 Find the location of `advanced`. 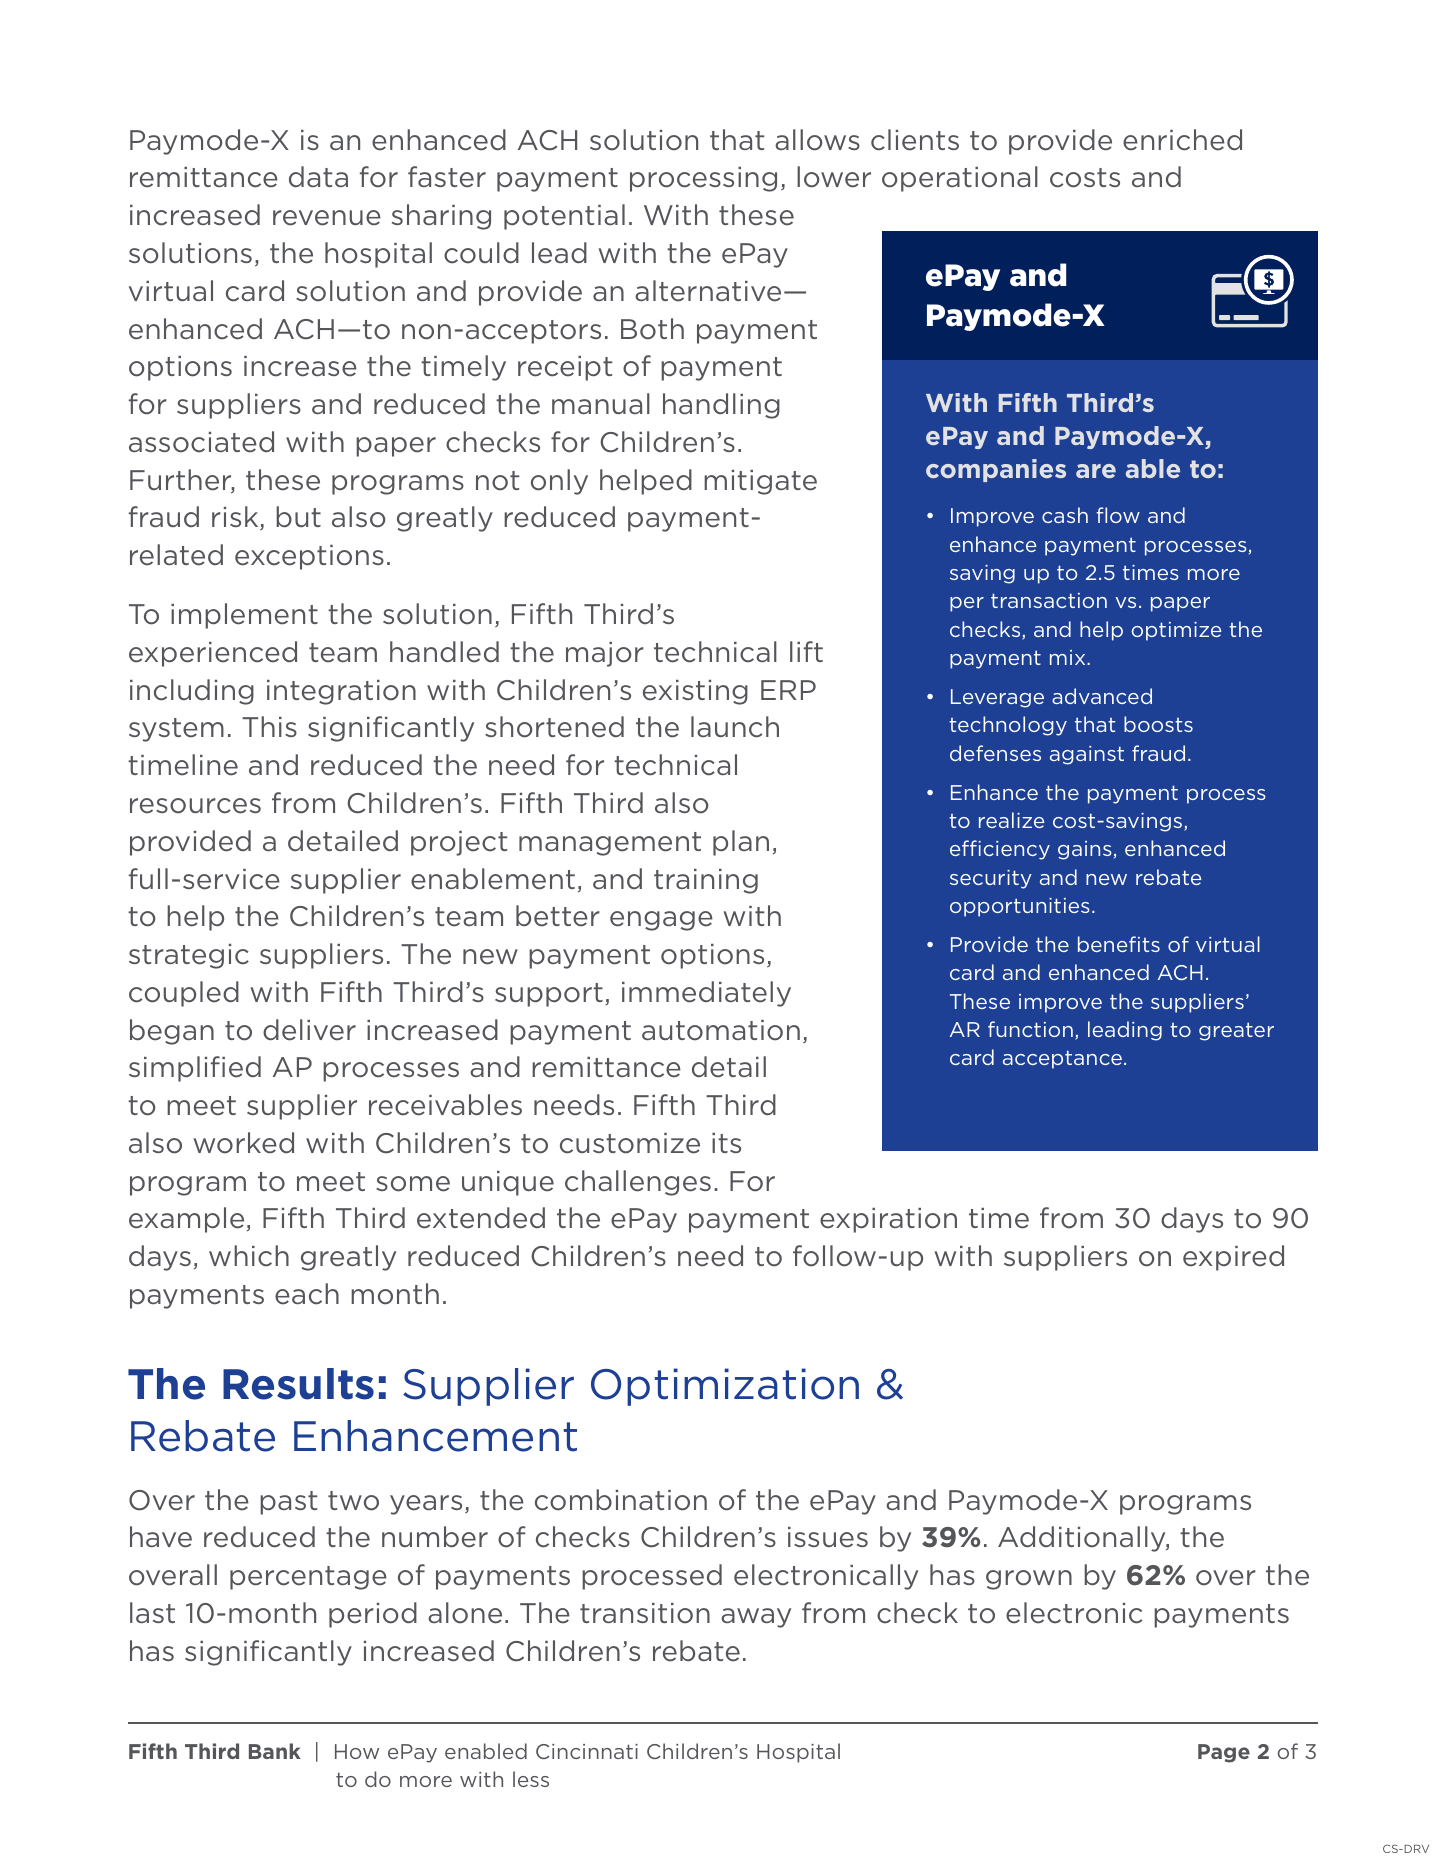

advanced is located at coordinates (1102, 696).
